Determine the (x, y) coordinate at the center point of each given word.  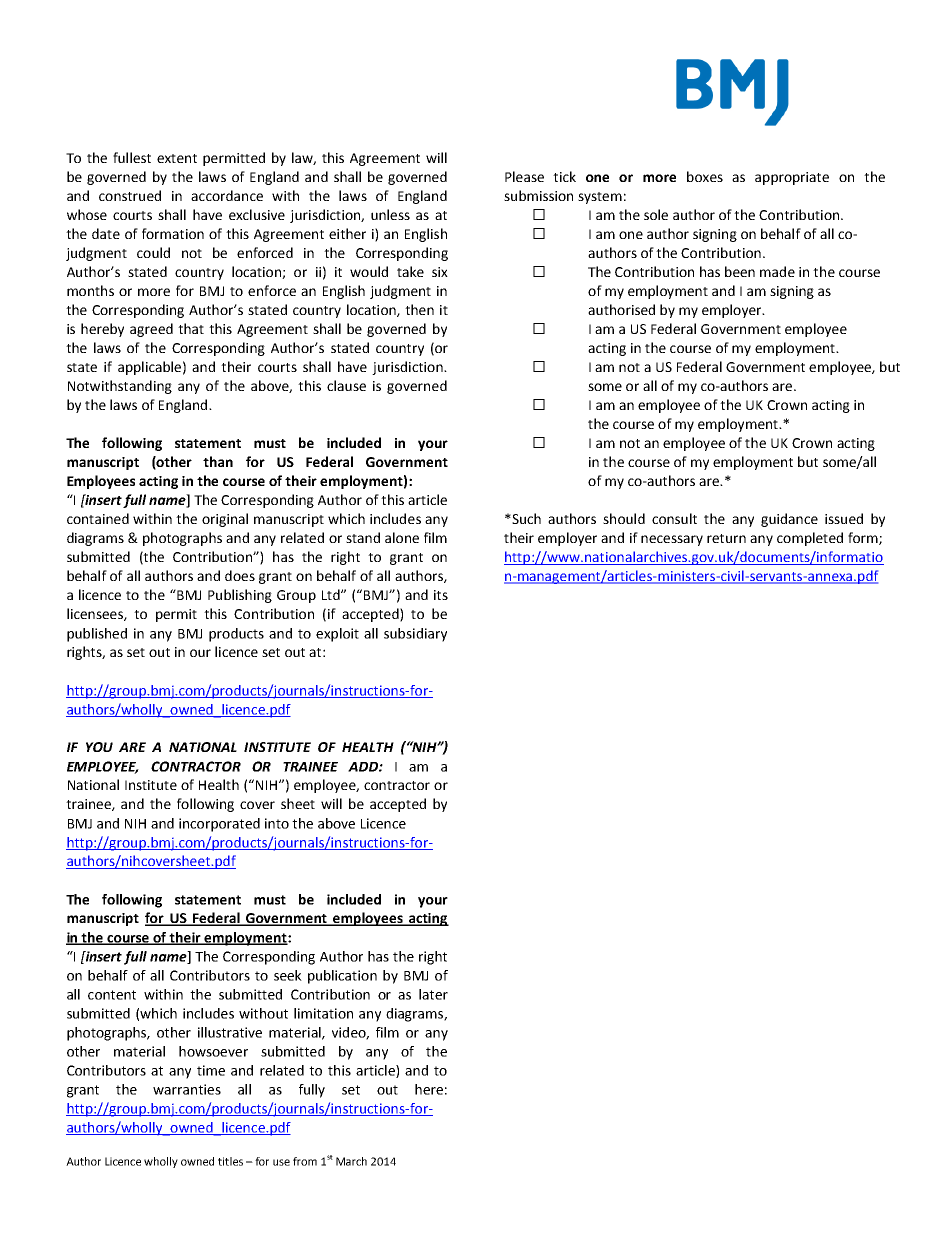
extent (177, 158)
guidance (789, 520)
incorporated (219, 825)
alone (402, 537)
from (305, 1161)
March (351, 1161)
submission (538, 195)
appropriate (792, 178)
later (433, 994)
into (277, 823)
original (225, 520)
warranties (187, 1089)
